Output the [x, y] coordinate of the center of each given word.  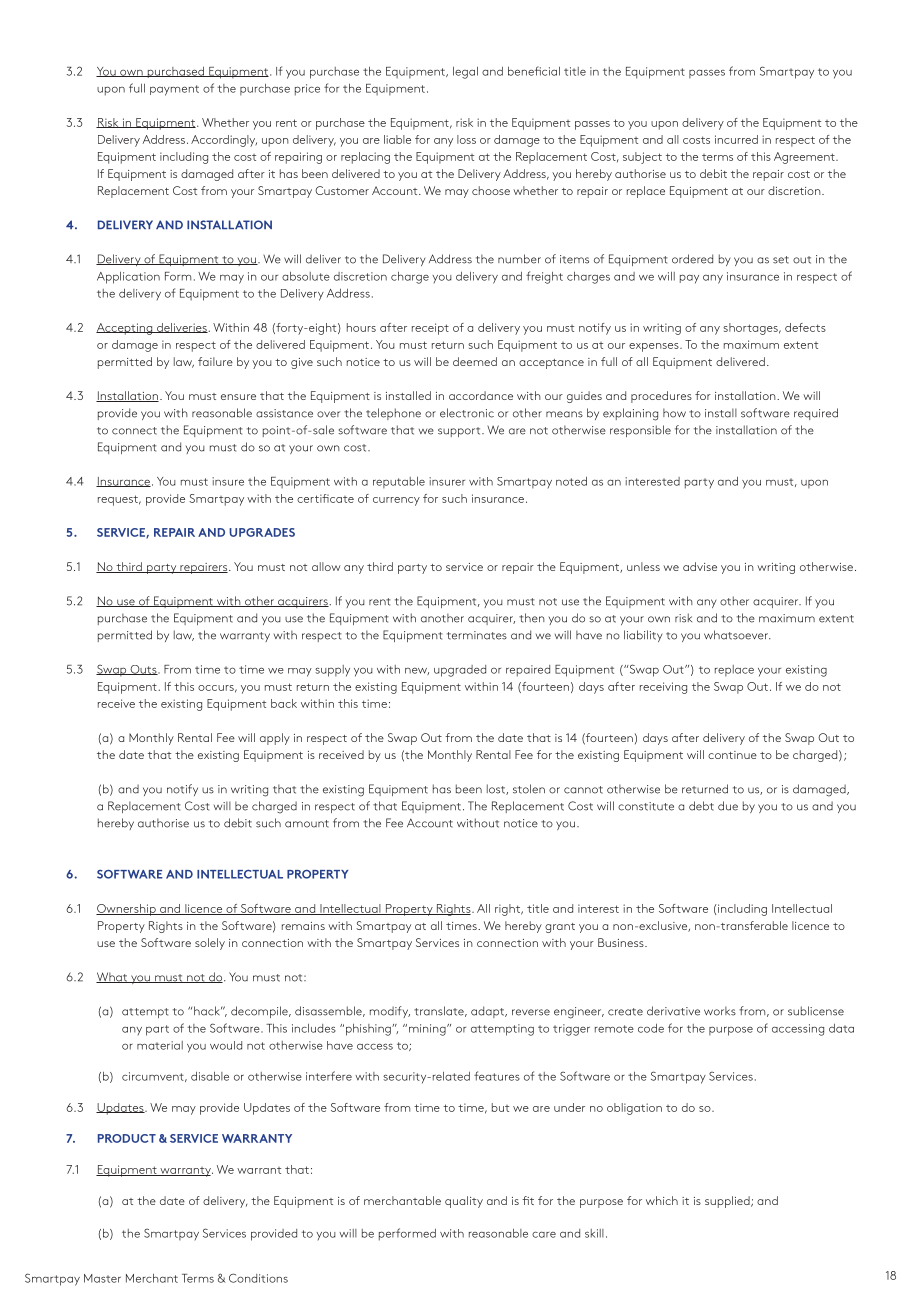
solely [210, 944]
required [816, 414]
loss [466, 139]
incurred [736, 139]
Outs [143, 670]
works [720, 1011]
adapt [488, 1012]
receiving [663, 688]
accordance [481, 395]
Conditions [258, 1278]
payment [174, 90]
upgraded [460, 671]
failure [215, 361]
